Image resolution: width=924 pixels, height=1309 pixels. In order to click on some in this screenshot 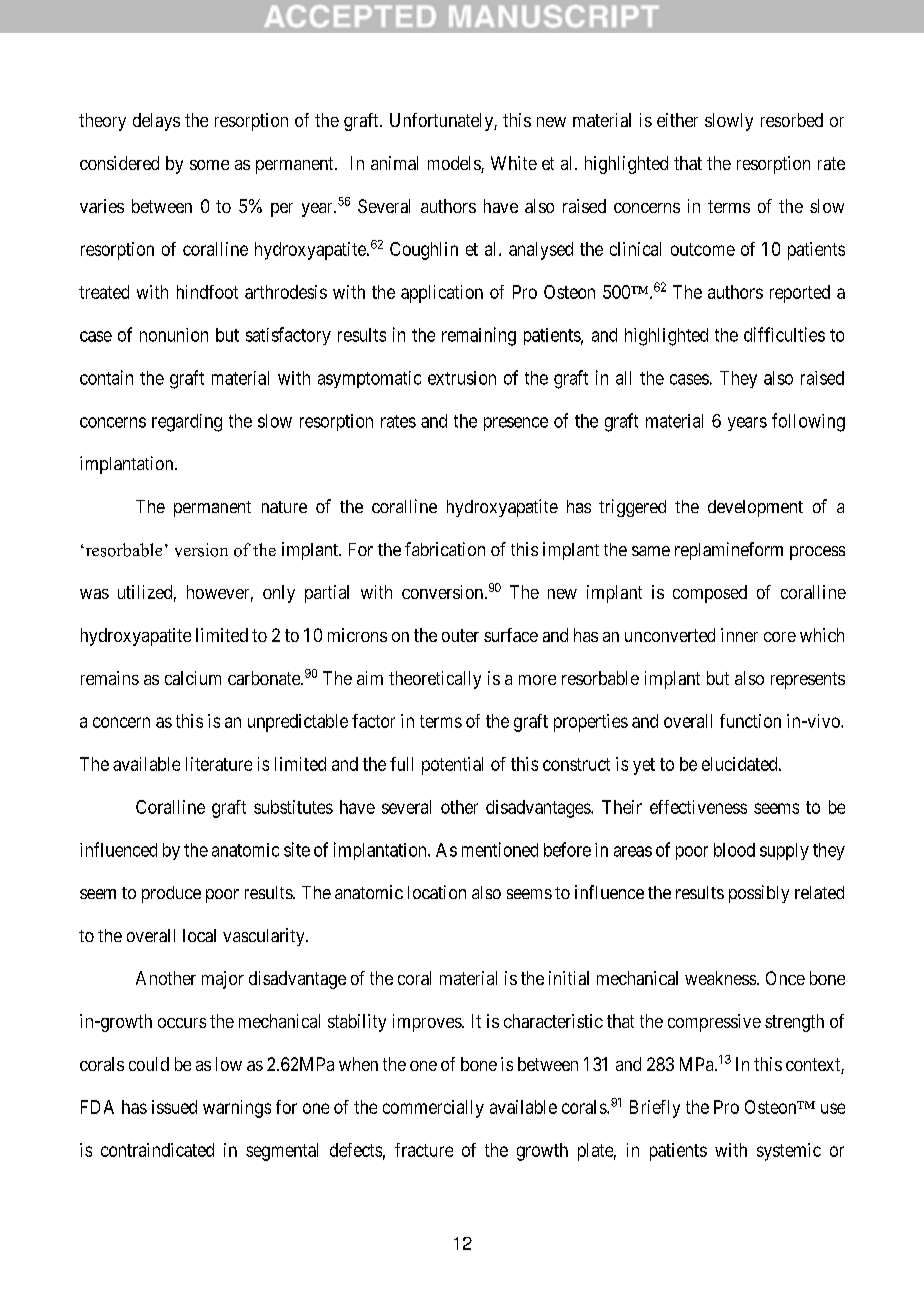, I will do `click(209, 165)`.
